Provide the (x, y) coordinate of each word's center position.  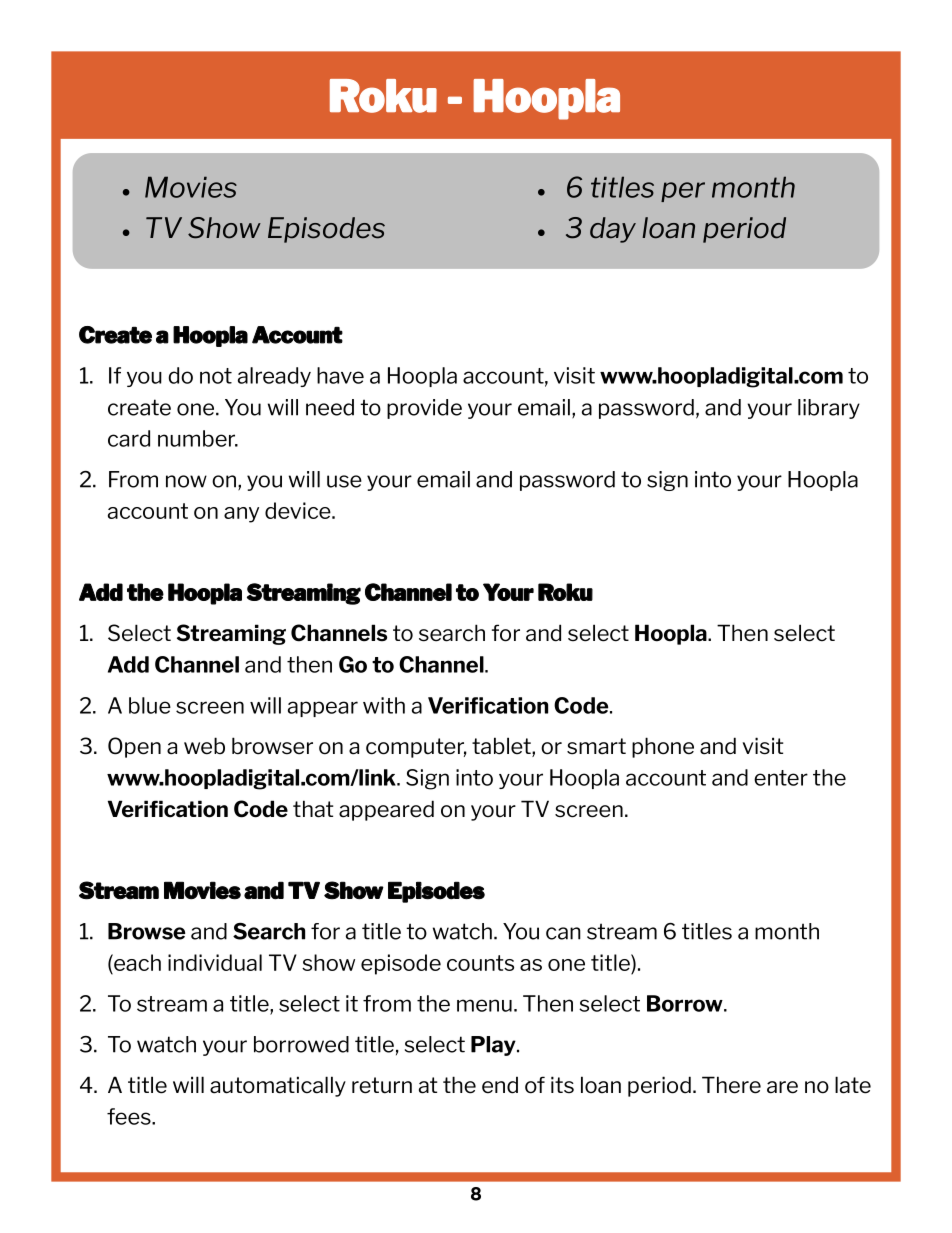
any (241, 515)
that (313, 809)
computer (416, 748)
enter (781, 778)
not (216, 376)
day (613, 230)
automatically (278, 1086)
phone (663, 747)
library (829, 409)
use (344, 481)
